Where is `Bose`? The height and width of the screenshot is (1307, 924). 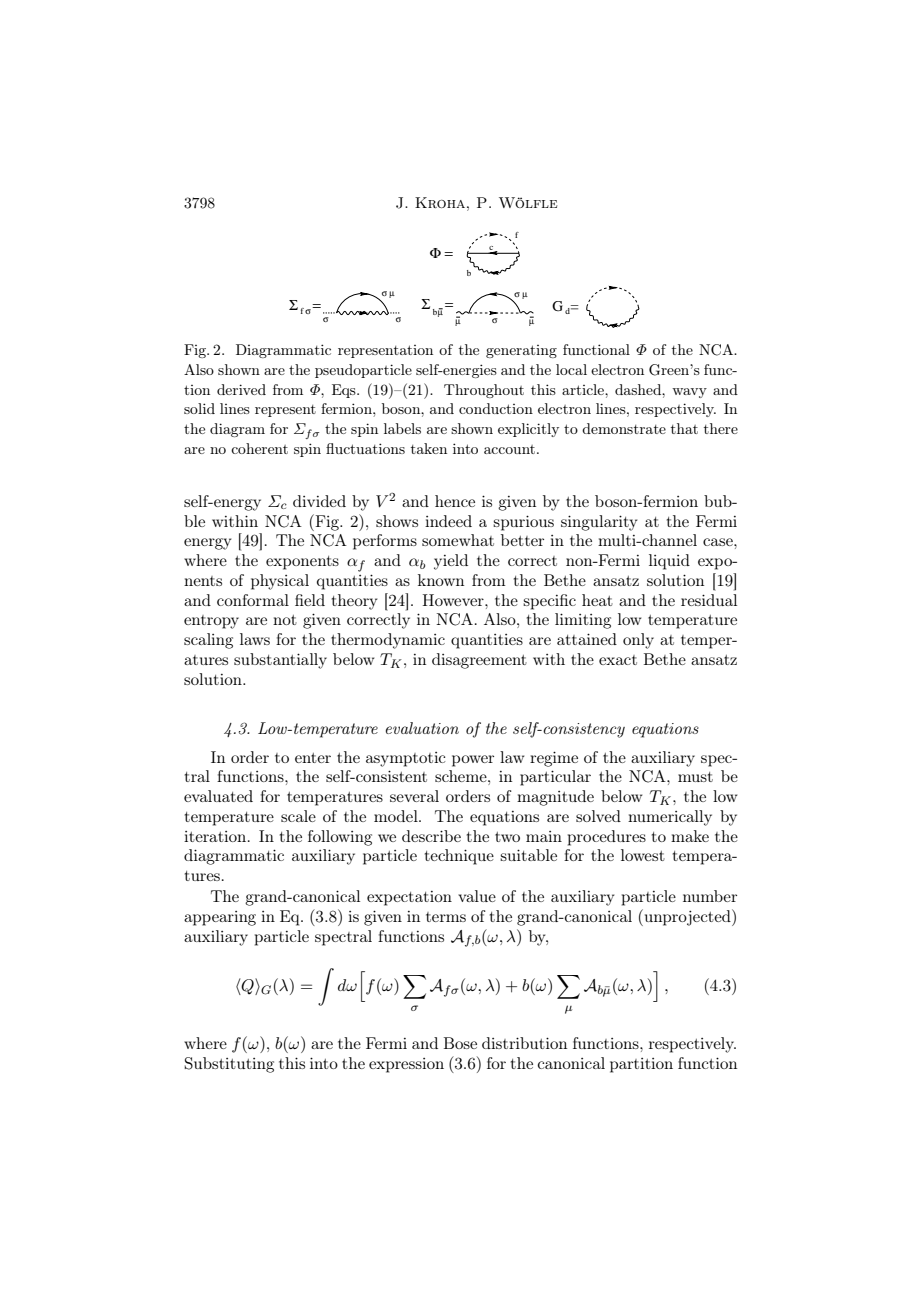
Bose is located at coordinates (460, 1043).
